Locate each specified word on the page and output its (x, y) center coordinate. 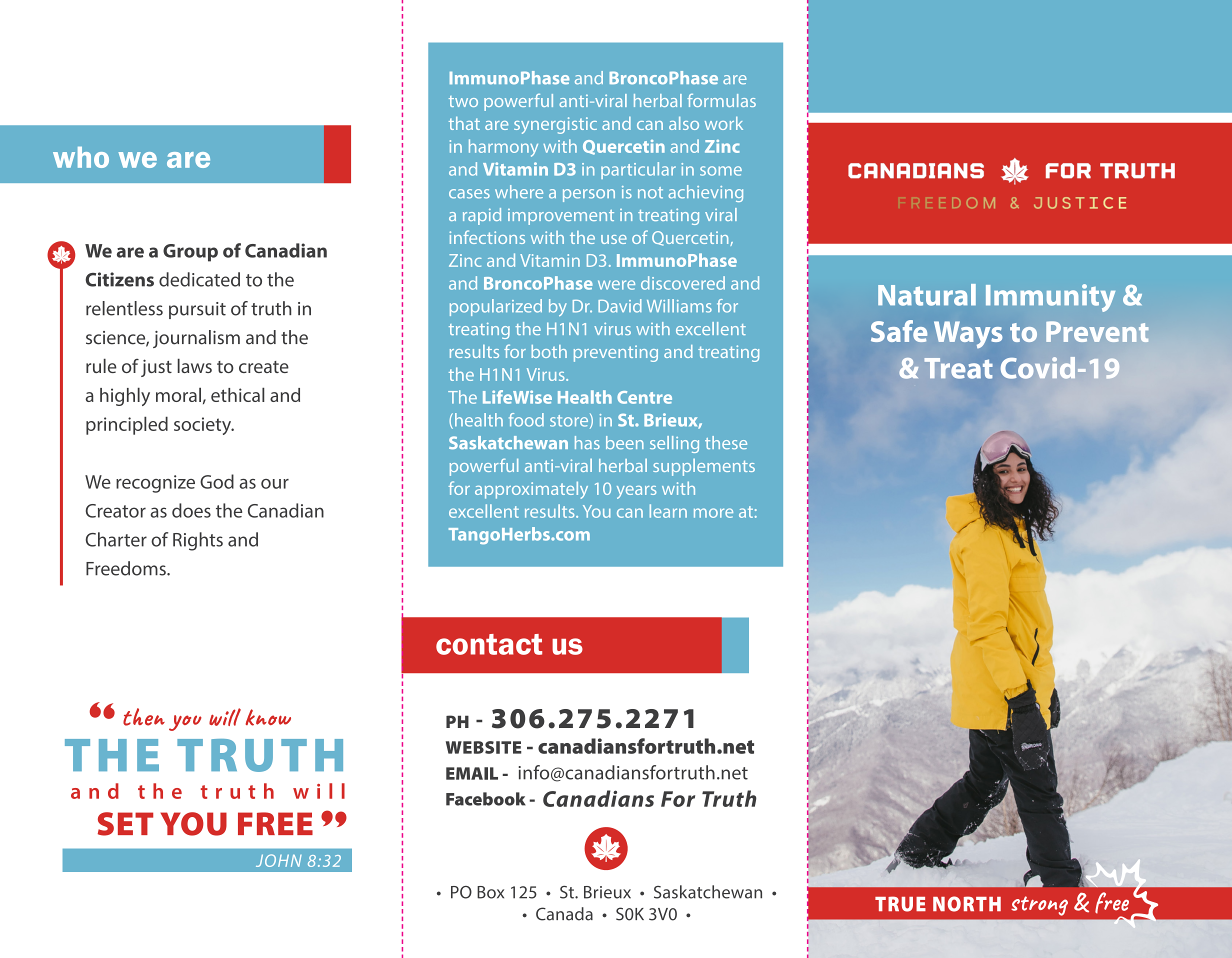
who (81, 157)
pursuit (197, 310)
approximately (531, 490)
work (724, 123)
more (713, 513)
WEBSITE (484, 747)
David (620, 306)
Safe (899, 331)
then (144, 717)
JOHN (279, 860)
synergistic (555, 125)
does (191, 510)
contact (489, 644)
